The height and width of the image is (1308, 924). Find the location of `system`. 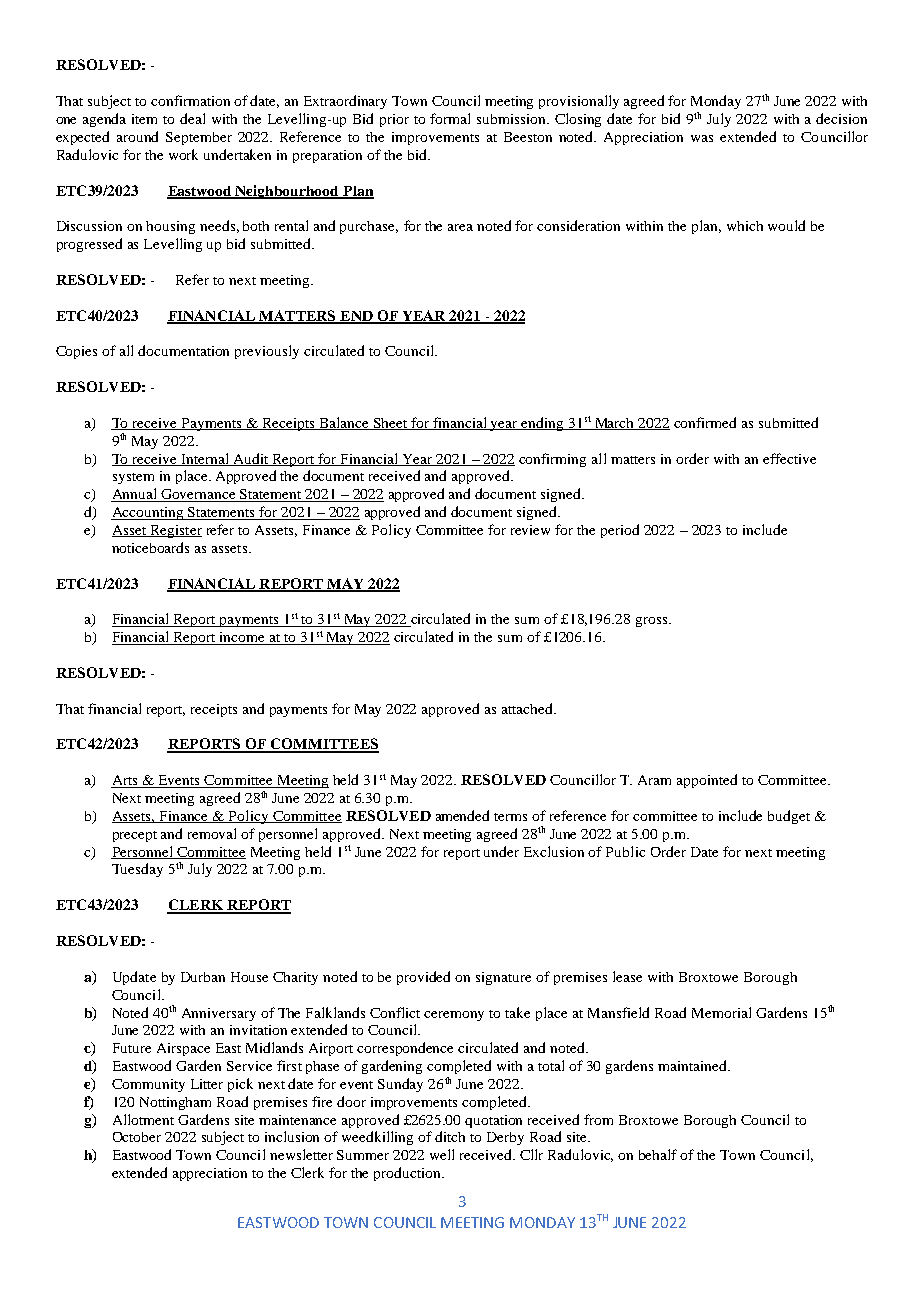

system is located at coordinates (133, 478).
